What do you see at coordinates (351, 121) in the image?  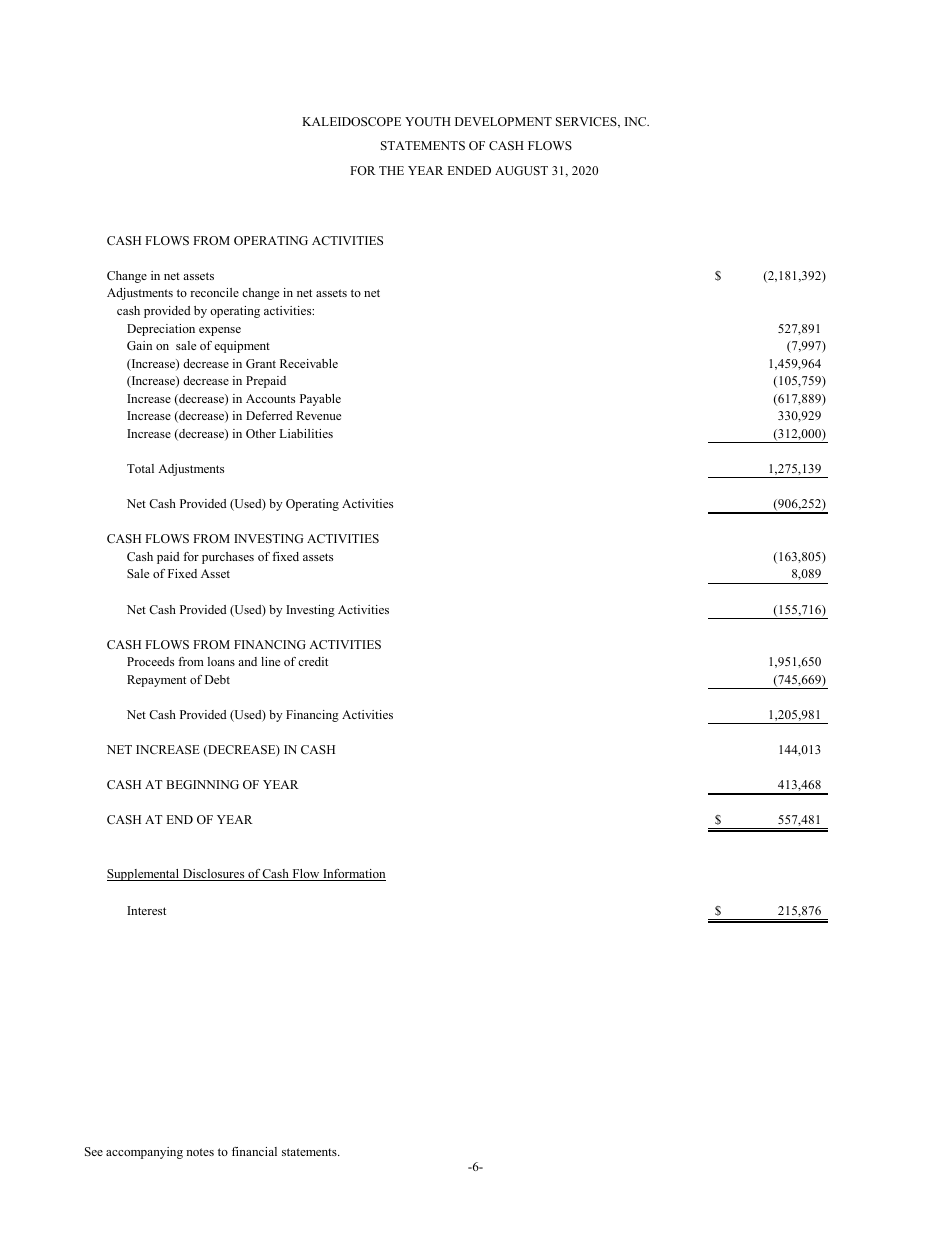 I see `KALEIDOSCOPE` at bounding box center [351, 121].
